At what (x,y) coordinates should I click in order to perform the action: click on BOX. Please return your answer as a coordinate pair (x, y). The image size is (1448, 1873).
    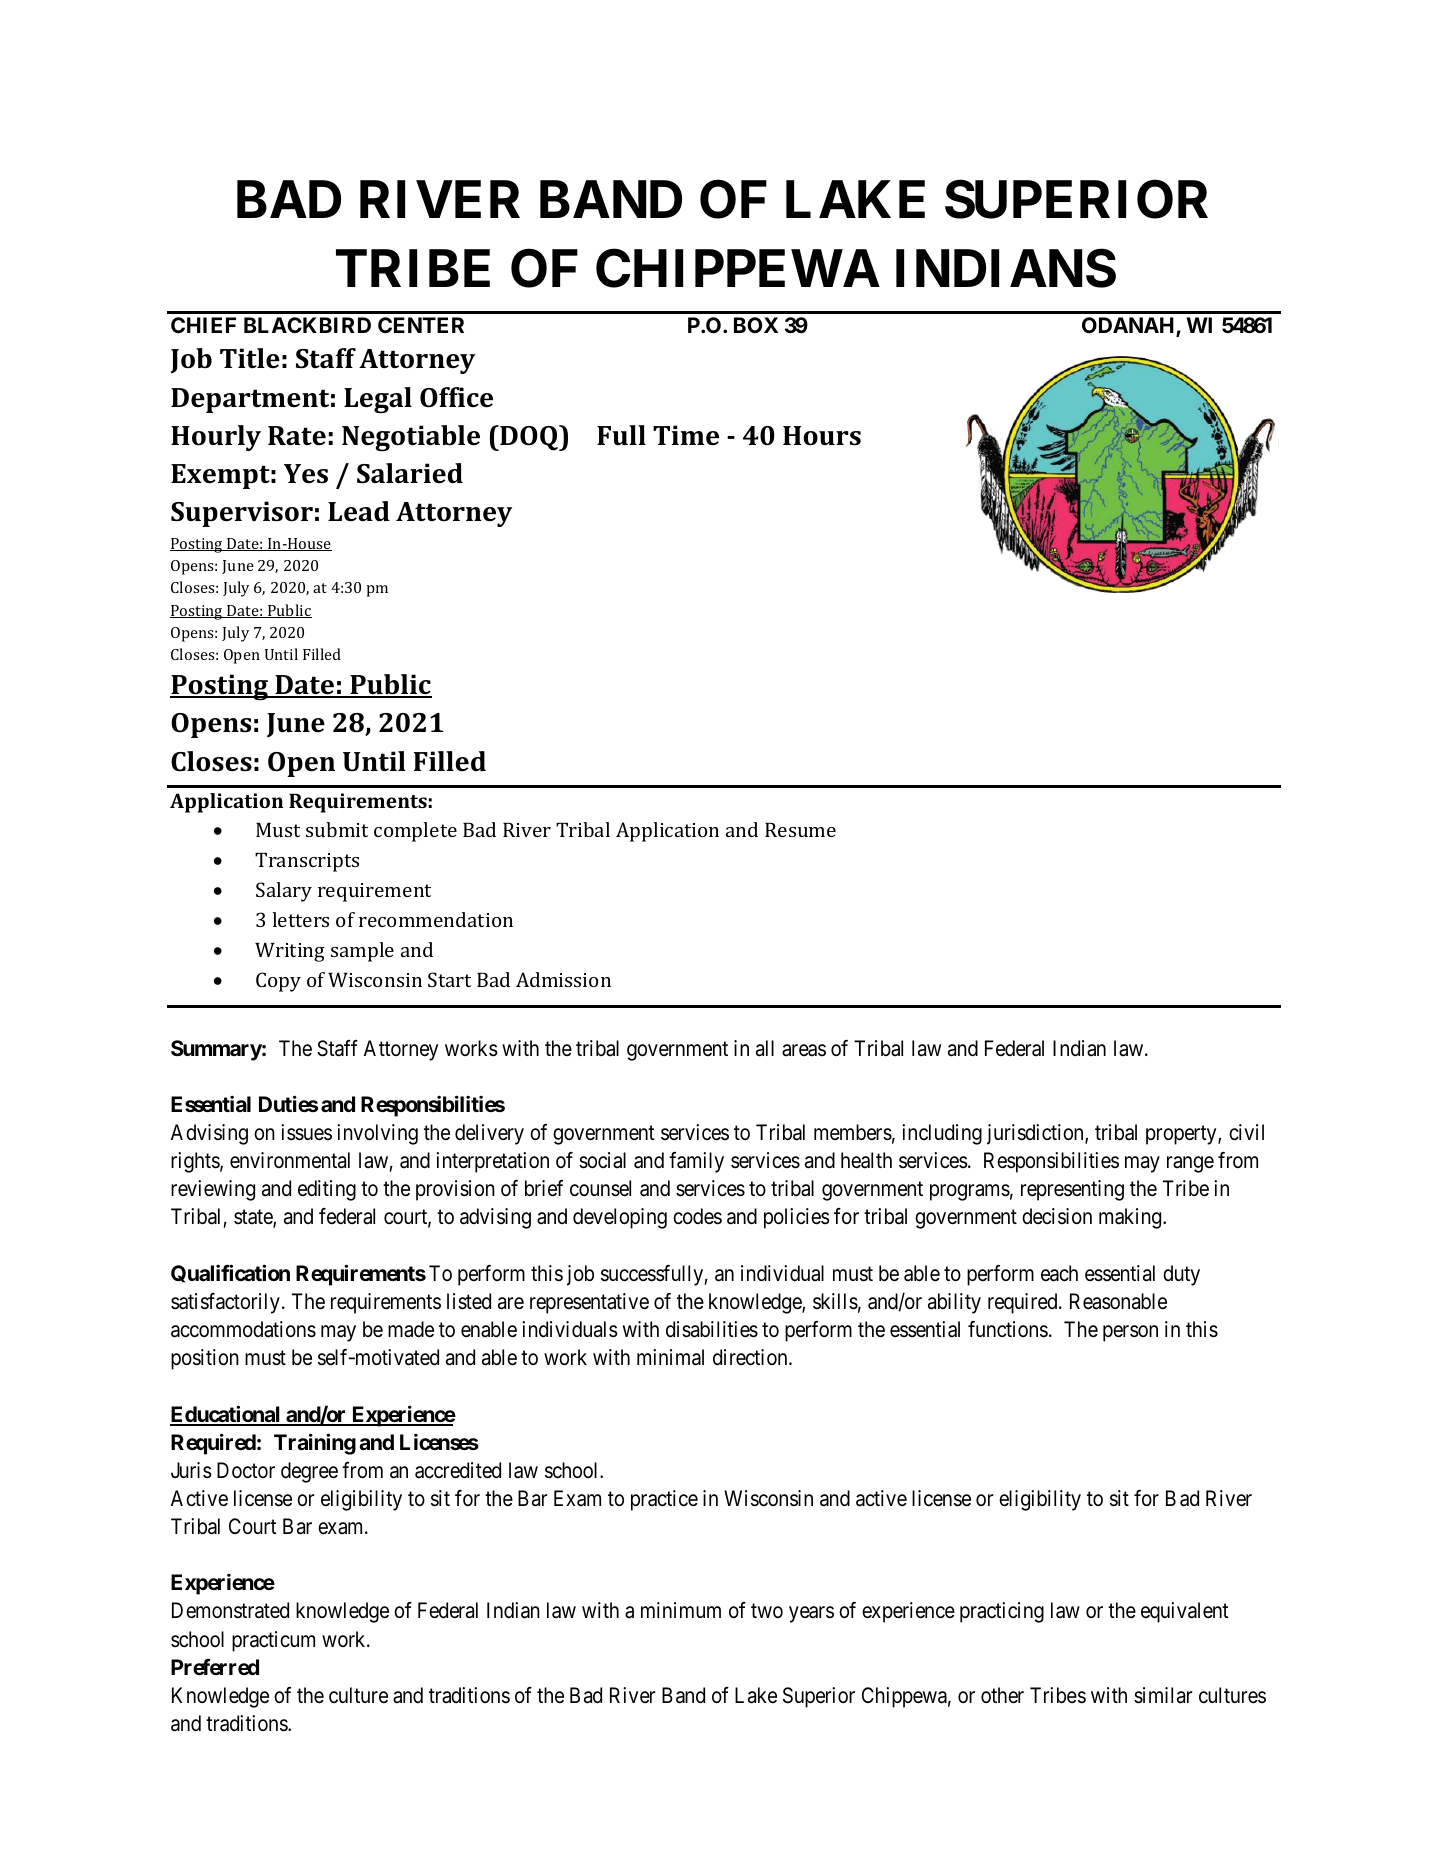
    Looking at the image, I should click on (756, 325).
